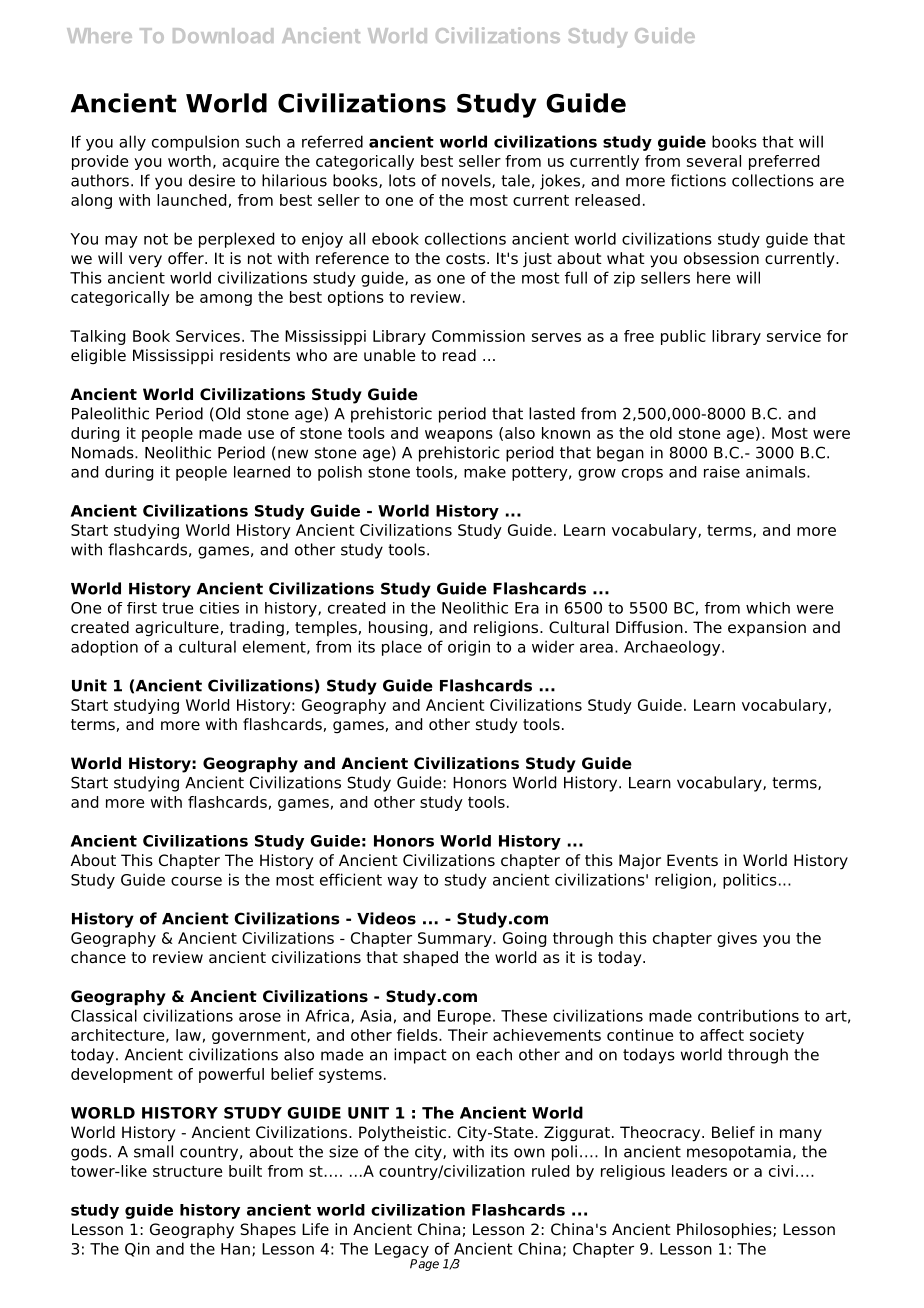 The height and width of the page is (1308, 924). Describe the element at coordinates (683, 337) in the page. I see `public` at that location.
